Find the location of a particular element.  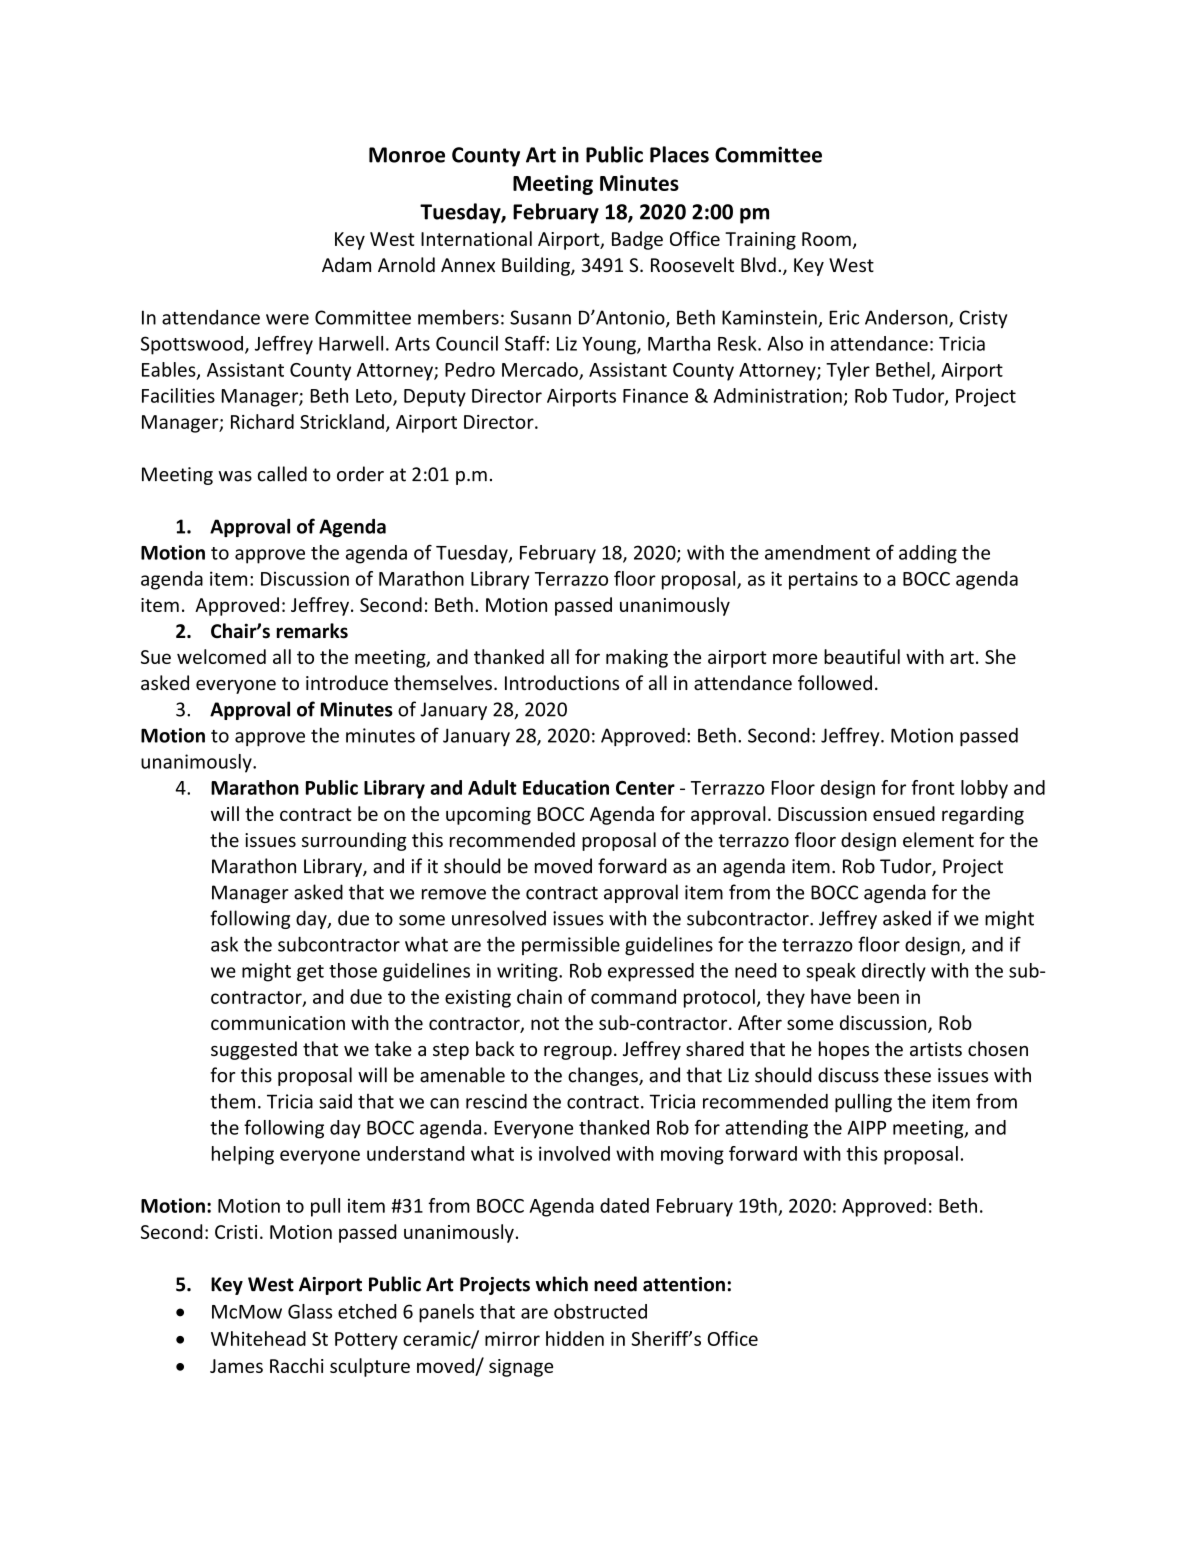

hidden is located at coordinates (575, 1338).
